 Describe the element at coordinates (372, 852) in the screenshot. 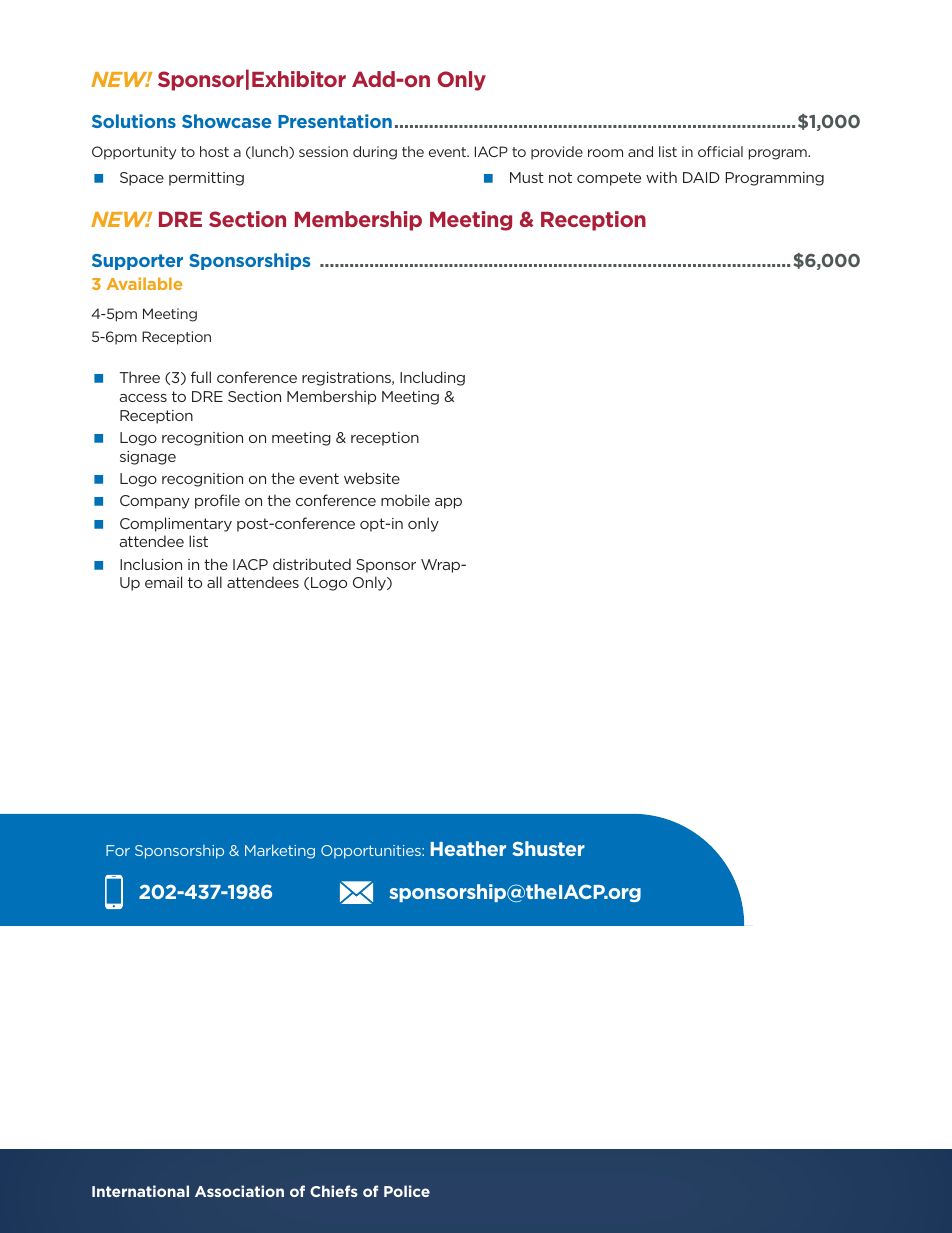

I see `Opportunities` at that location.
